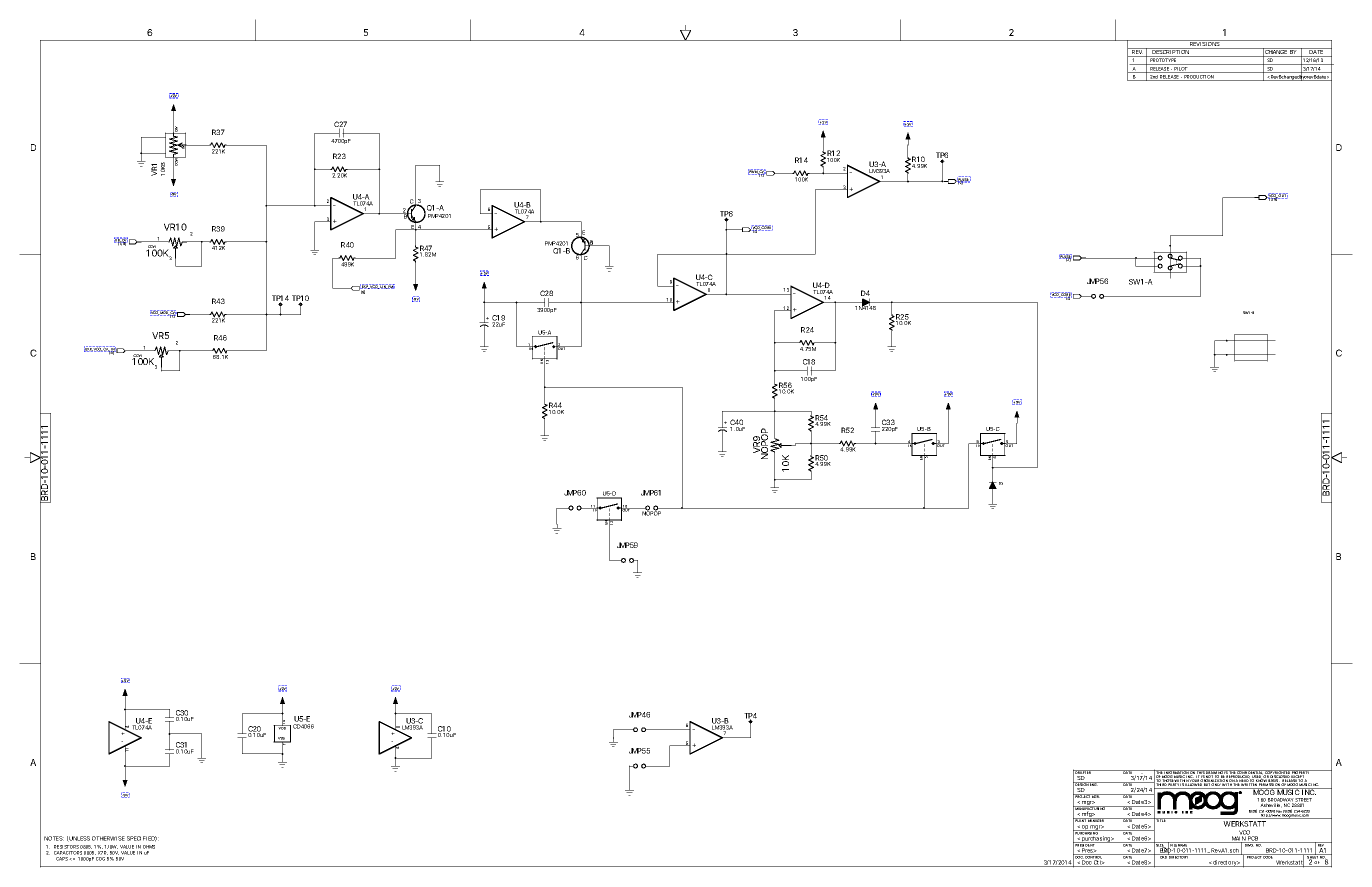 This image has width=1372, height=887. I want to click on CAD, so click(1163, 856).
